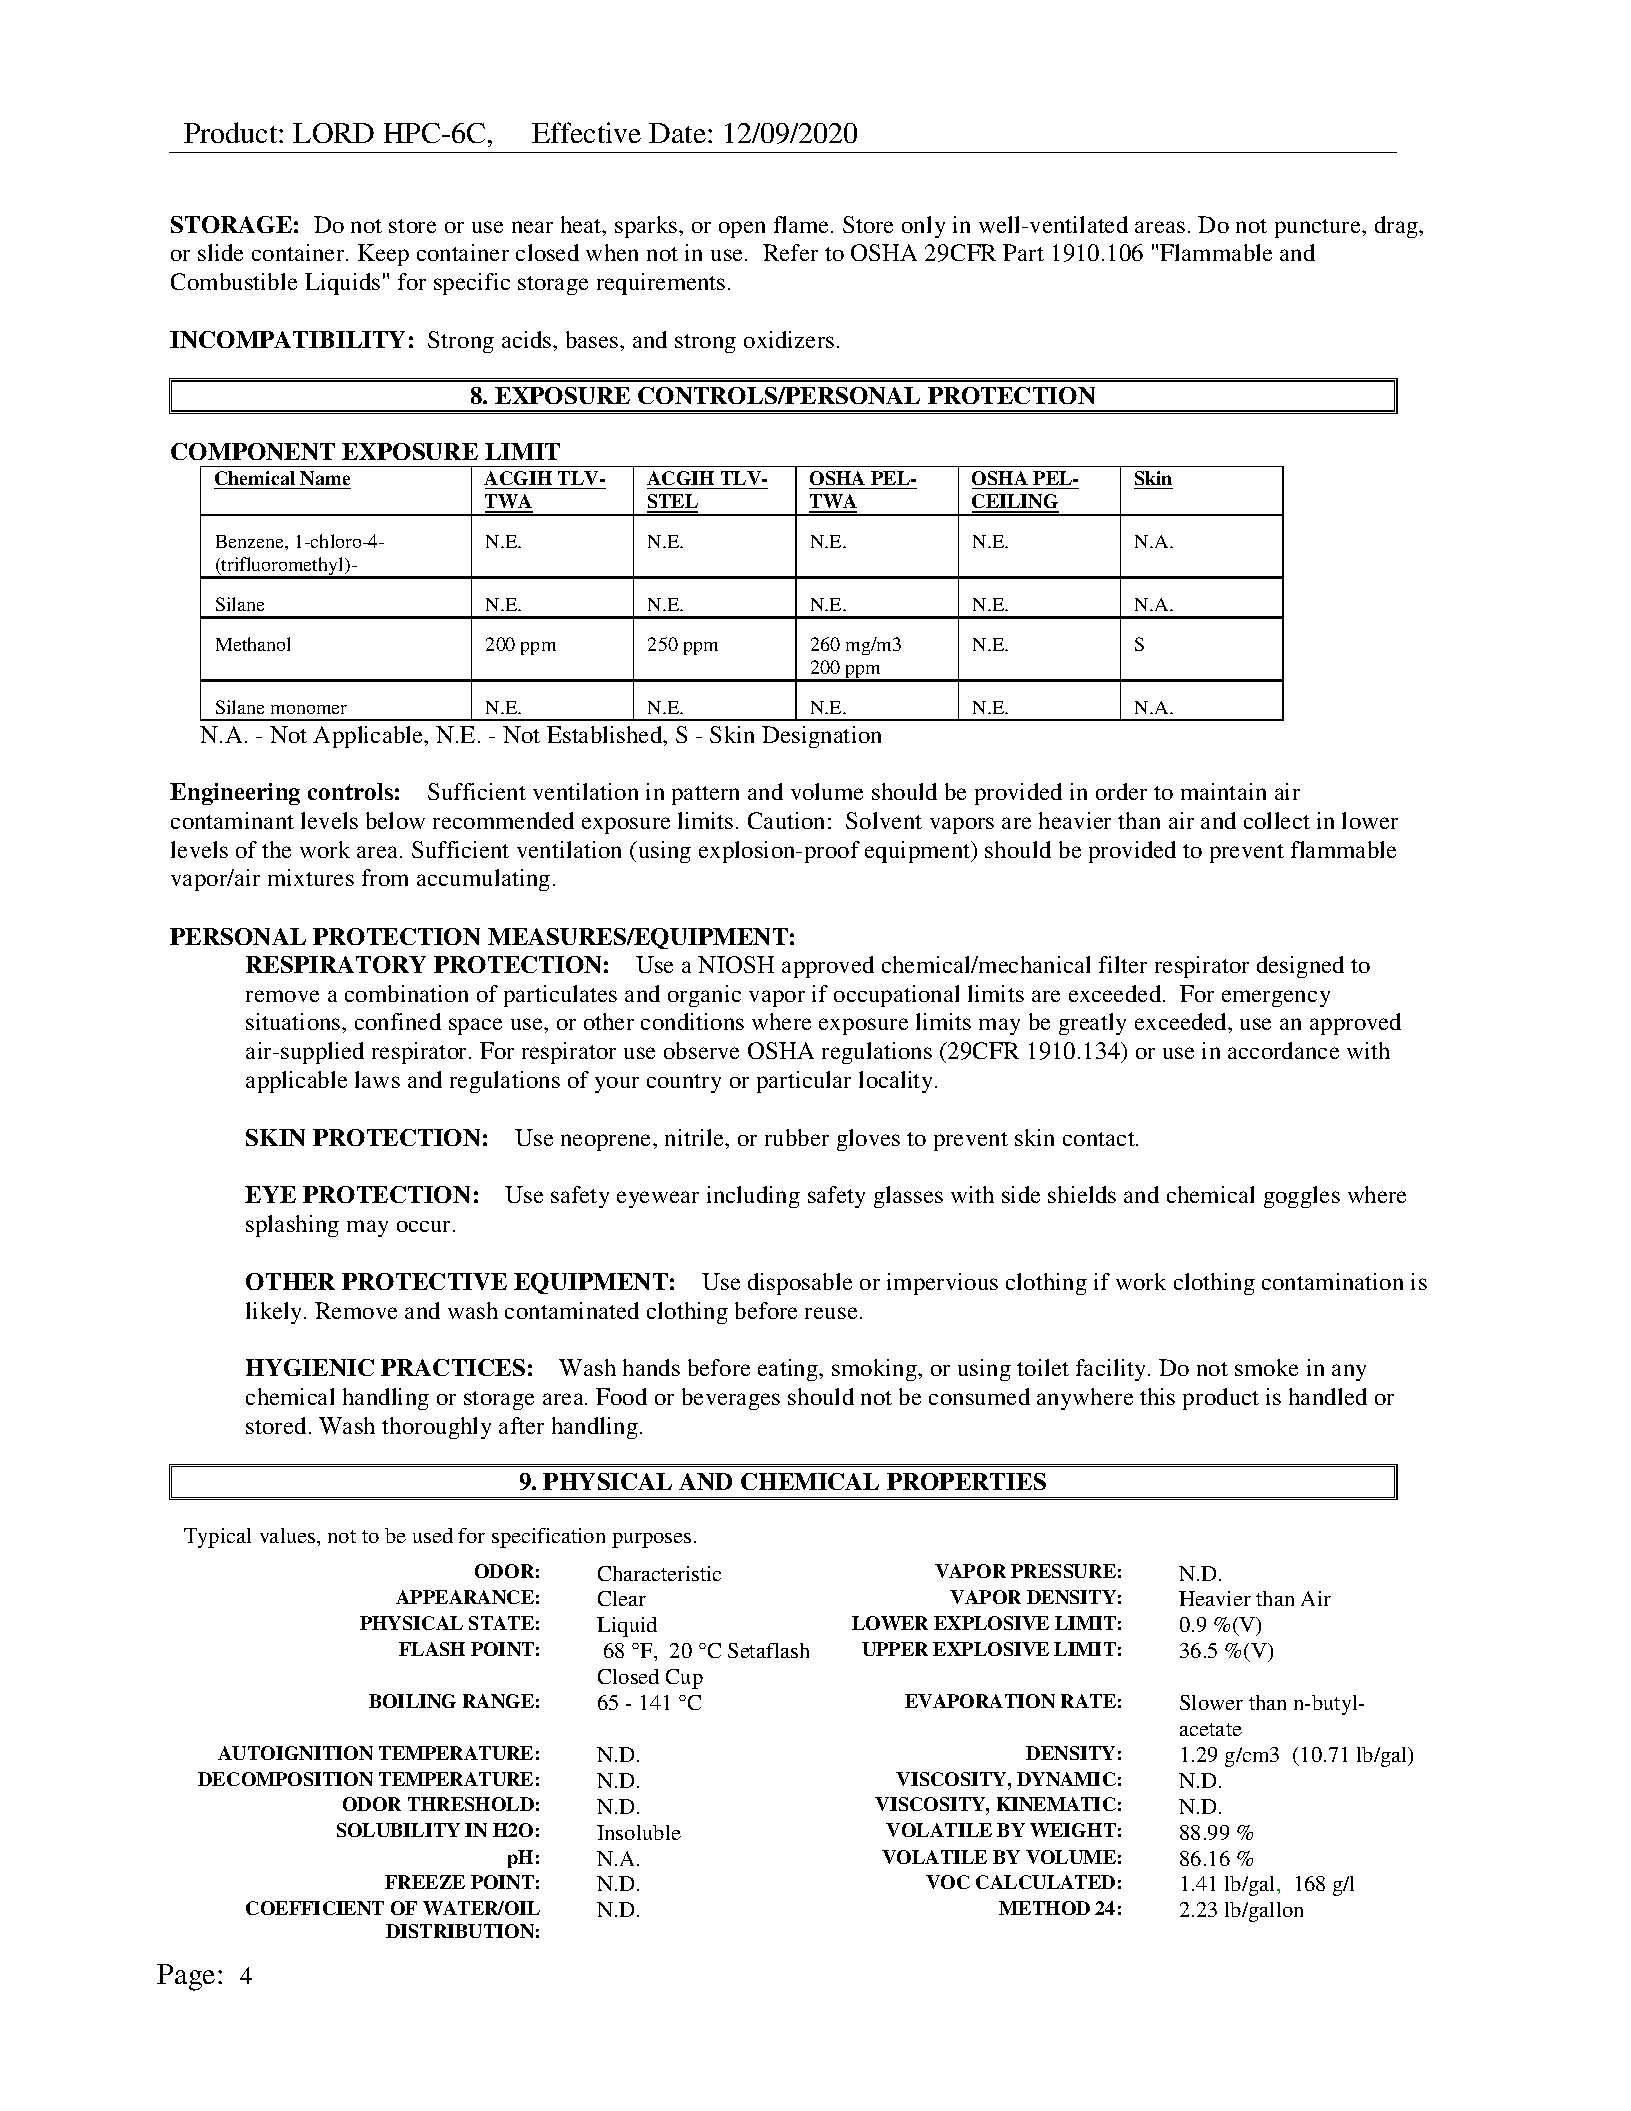 This document has height=2111, width=1631. Describe the element at coordinates (821, 737) in the document. I see `Designation` at that location.
